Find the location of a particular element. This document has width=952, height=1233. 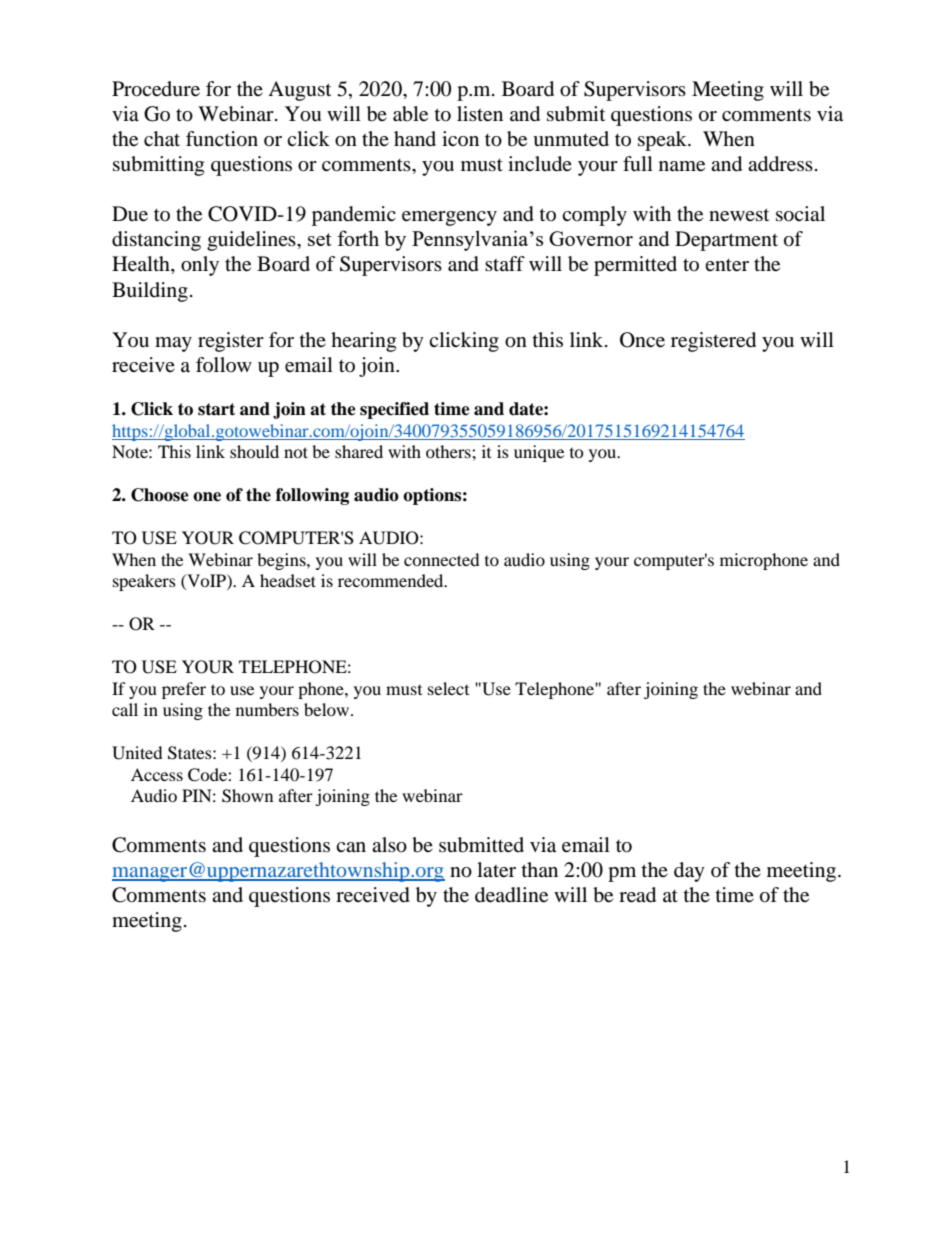

prefer is located at coordinates (184, 690).
